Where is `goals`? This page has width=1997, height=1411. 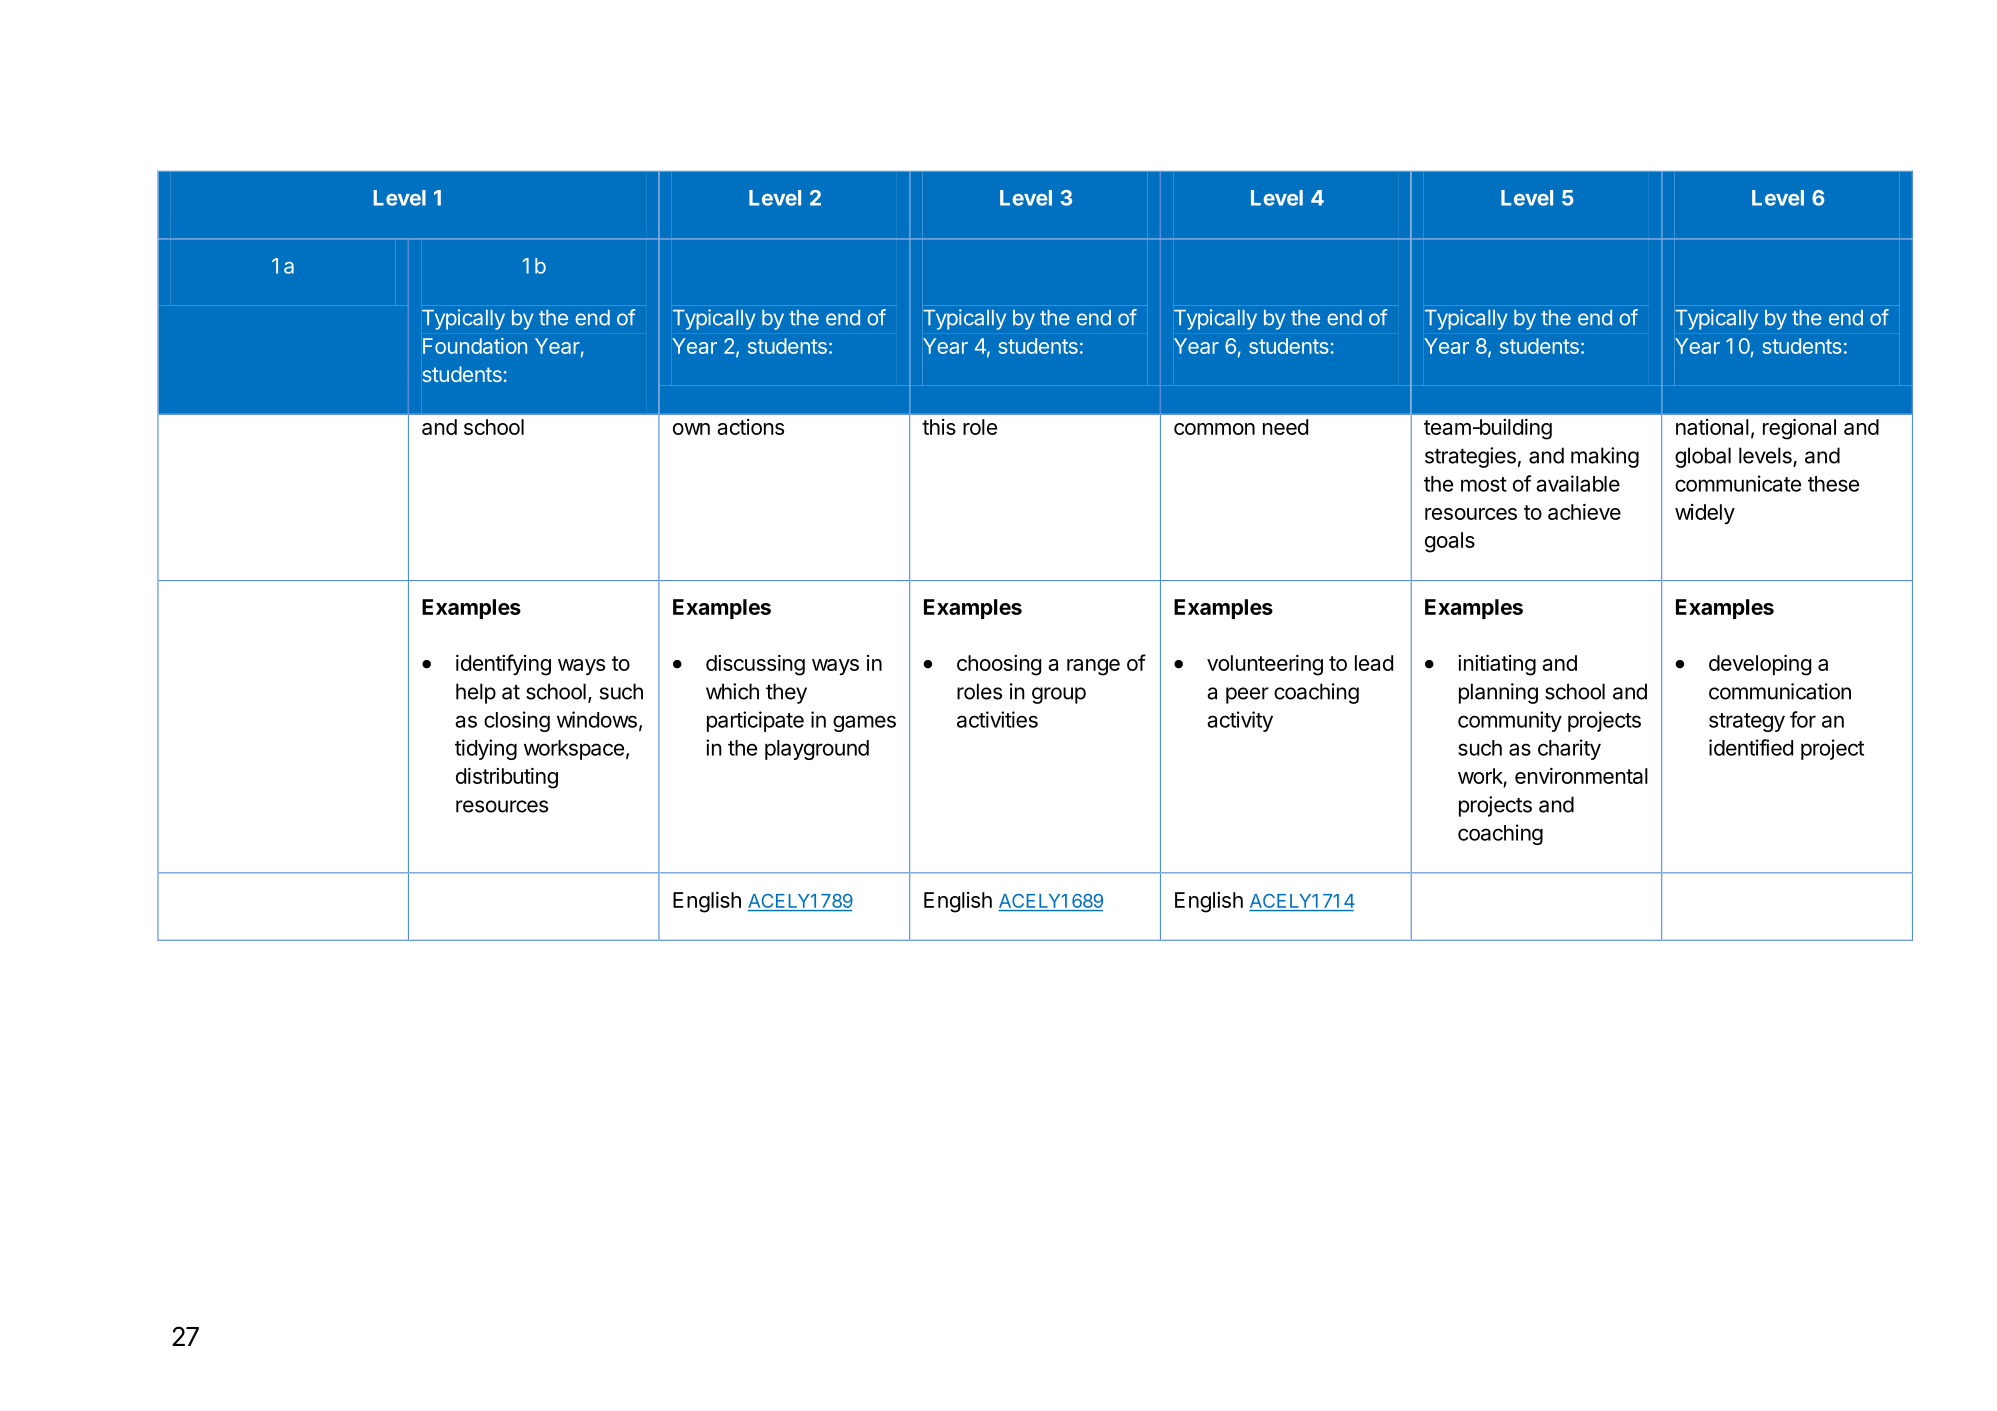
goals is located at coordinates (1450, 542).
